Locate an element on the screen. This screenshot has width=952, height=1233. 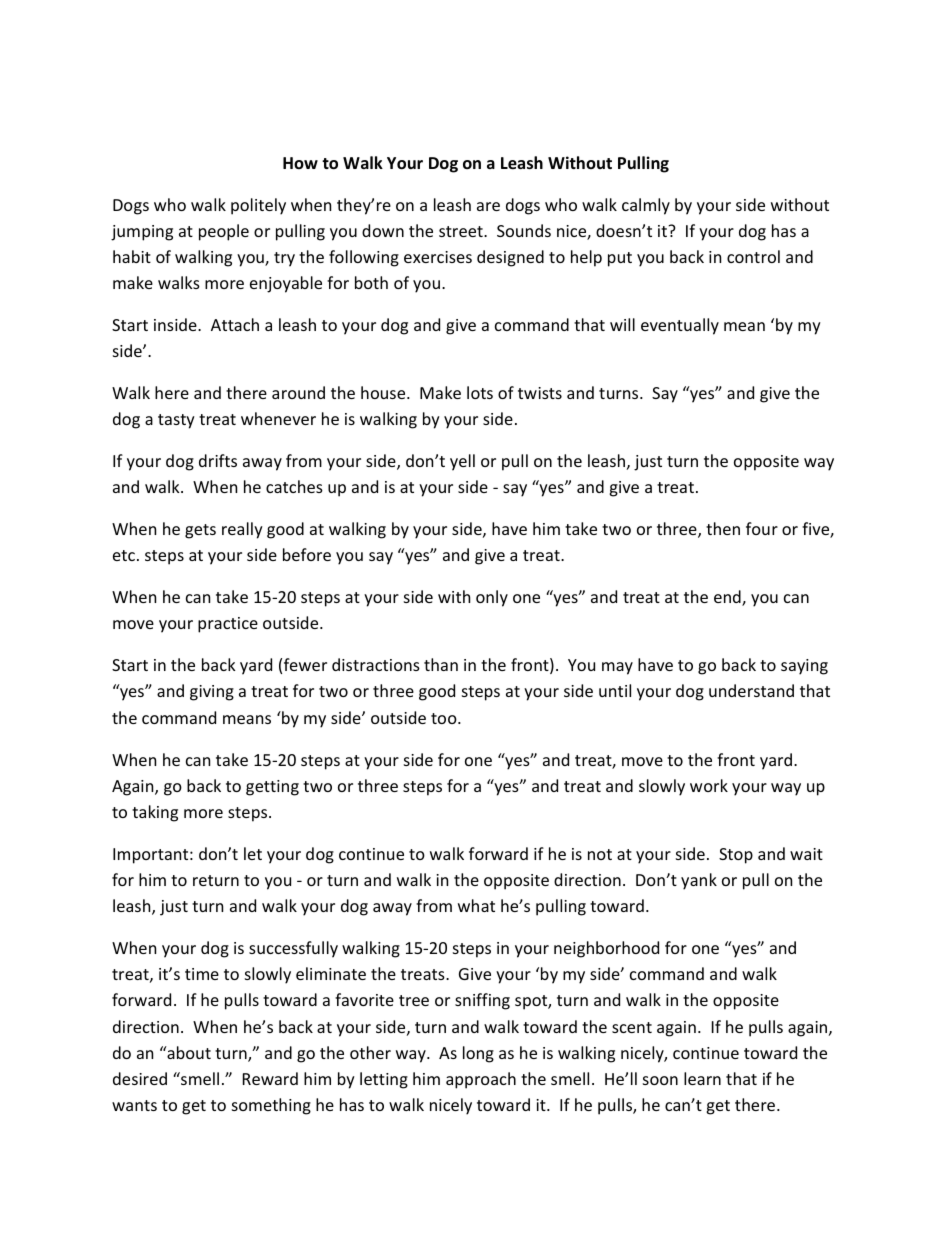
end is located at coordinates (728, 598).
